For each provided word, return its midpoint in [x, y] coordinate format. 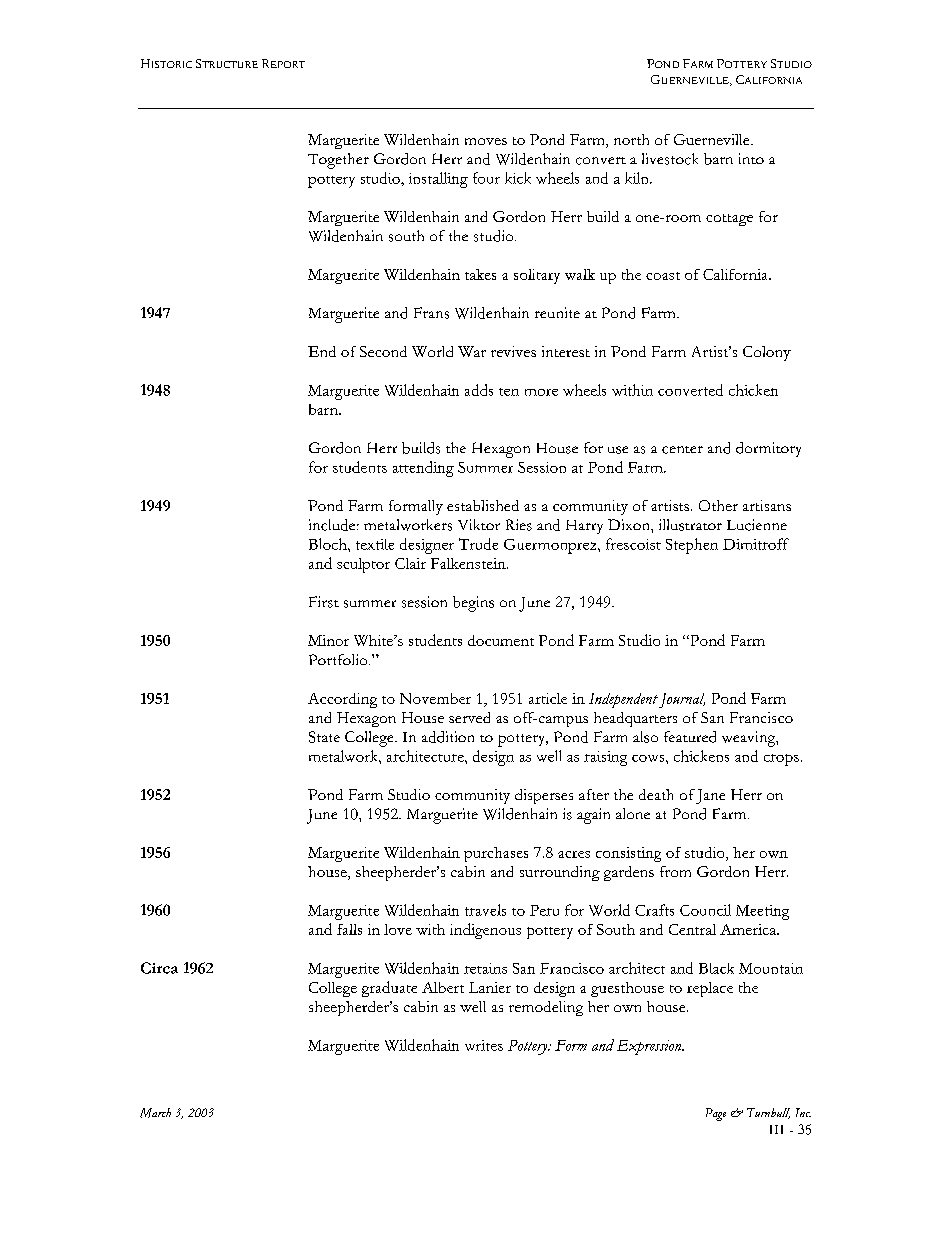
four [486, 178]
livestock [670, 159]
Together [338, 161]
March [155, 1113]
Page [716, 1114]
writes [484, 1045]
